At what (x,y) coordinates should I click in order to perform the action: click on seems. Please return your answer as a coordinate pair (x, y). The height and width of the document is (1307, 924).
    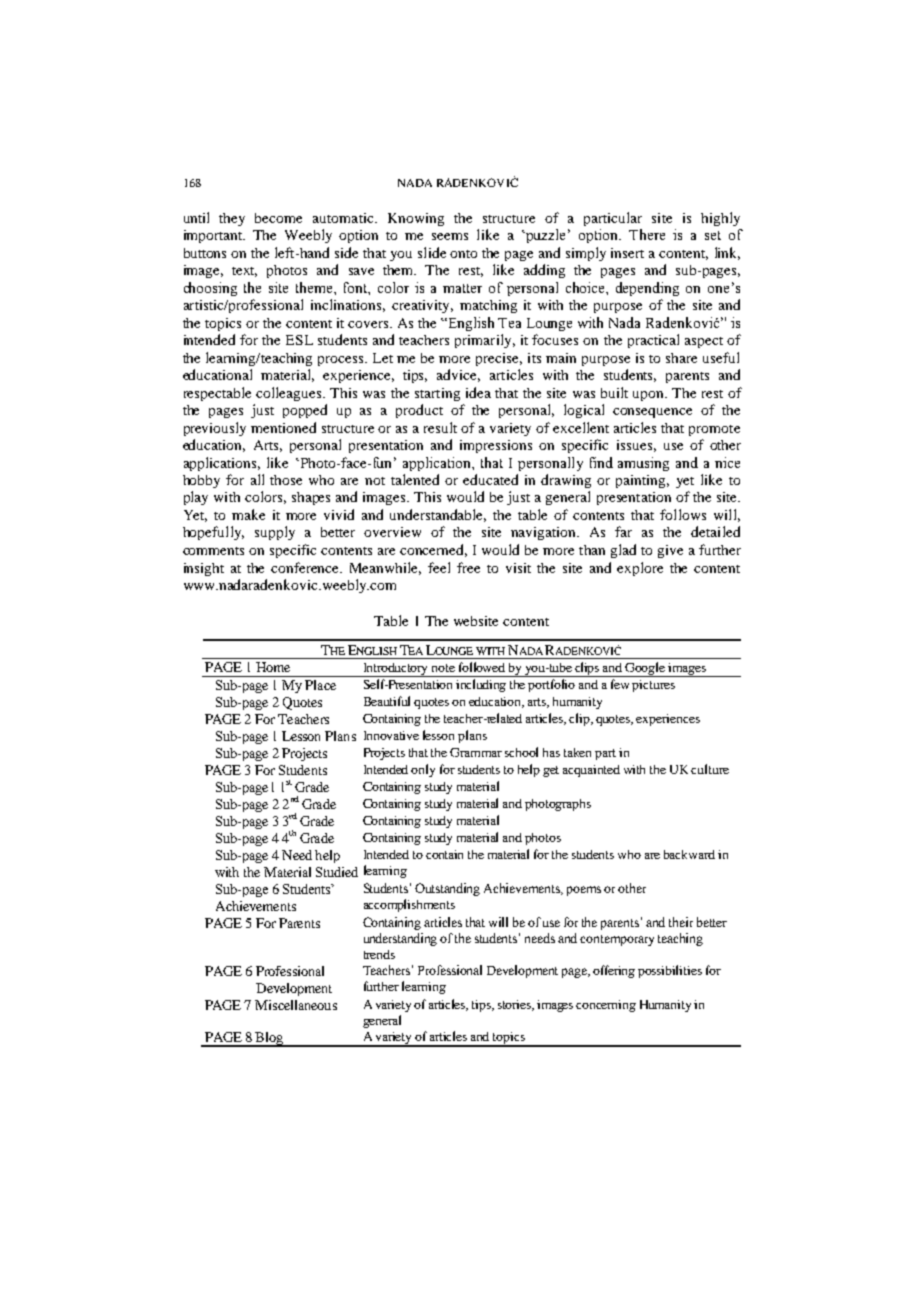
    Looking at the image, I should click on (450, 236).
